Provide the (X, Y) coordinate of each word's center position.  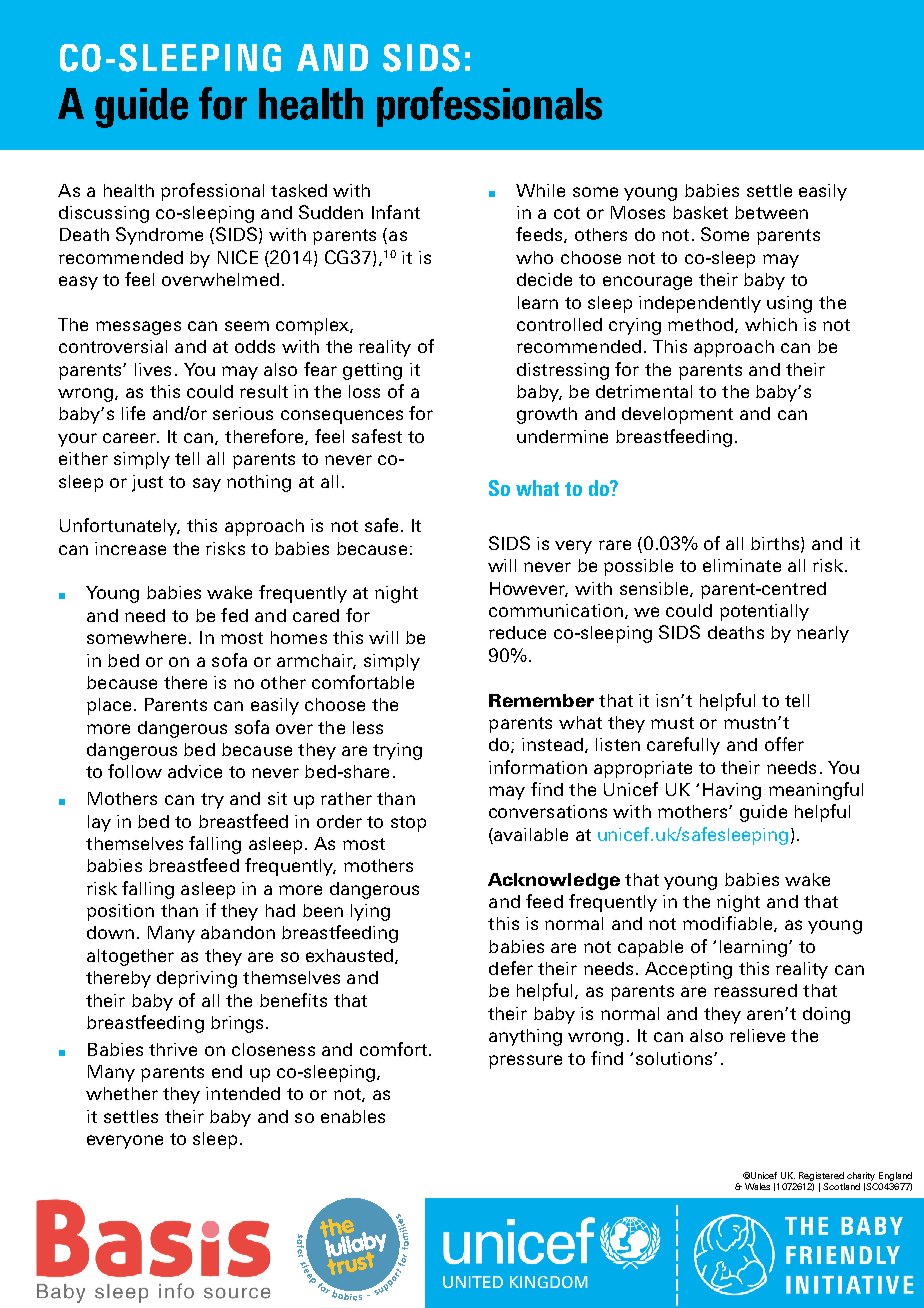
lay (99, 823)
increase (130, 548)
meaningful (816, 791)
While (540, 190)
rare (615, 545)
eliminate (742, 565)
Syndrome (159, 236)
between (771, 212)
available (530, 834)
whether (122, 1093)
